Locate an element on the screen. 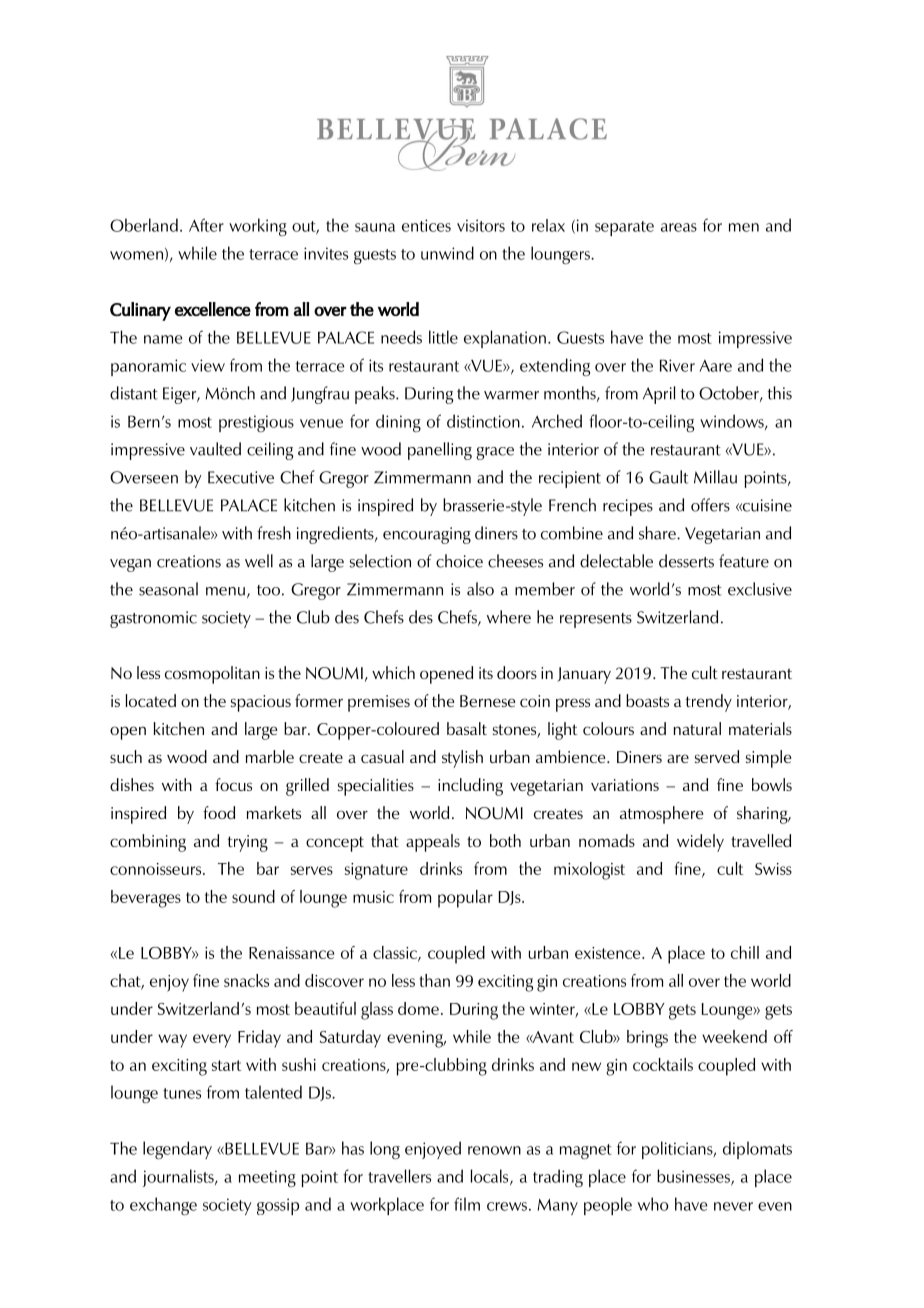 The width and height of the screenshot is (924, 1308). basalt is located at coordinates (467, 728).
